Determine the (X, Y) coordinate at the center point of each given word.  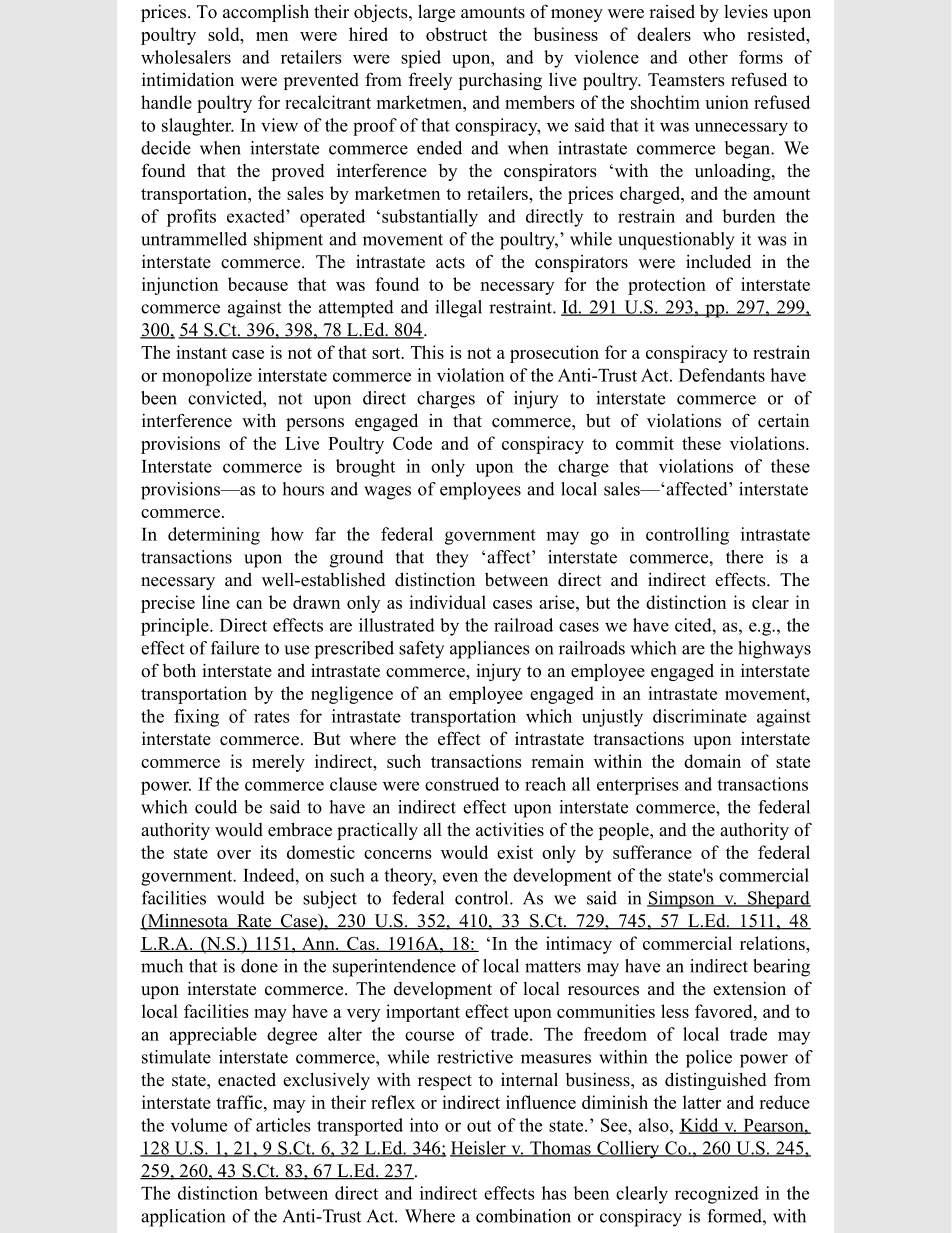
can (249, 604)
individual (447, 602)
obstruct (456, 34)
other (708, 57)
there (744, 557)
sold (225, 34)
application (183, 1218)
